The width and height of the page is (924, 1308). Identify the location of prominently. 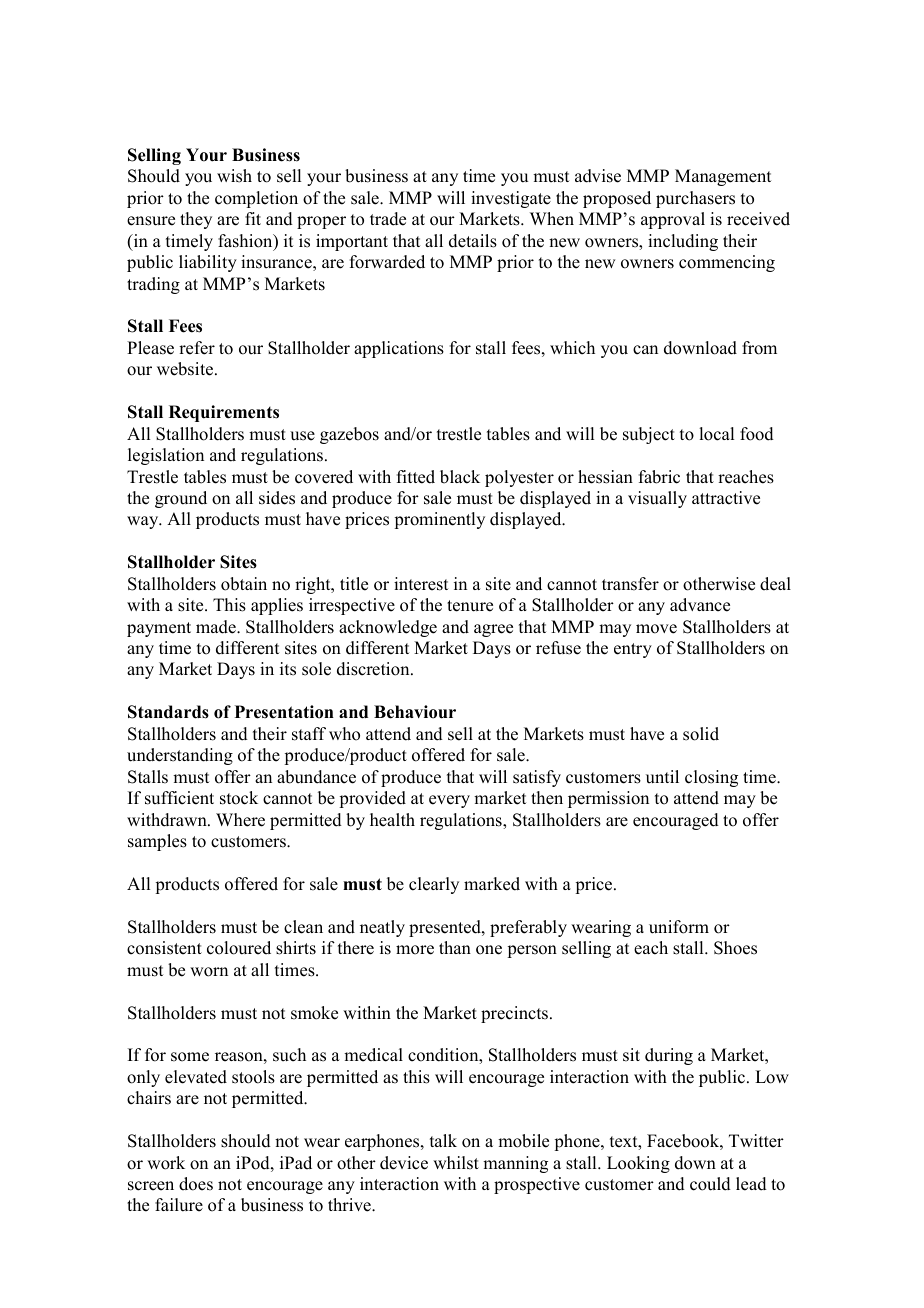
(439, 520).
